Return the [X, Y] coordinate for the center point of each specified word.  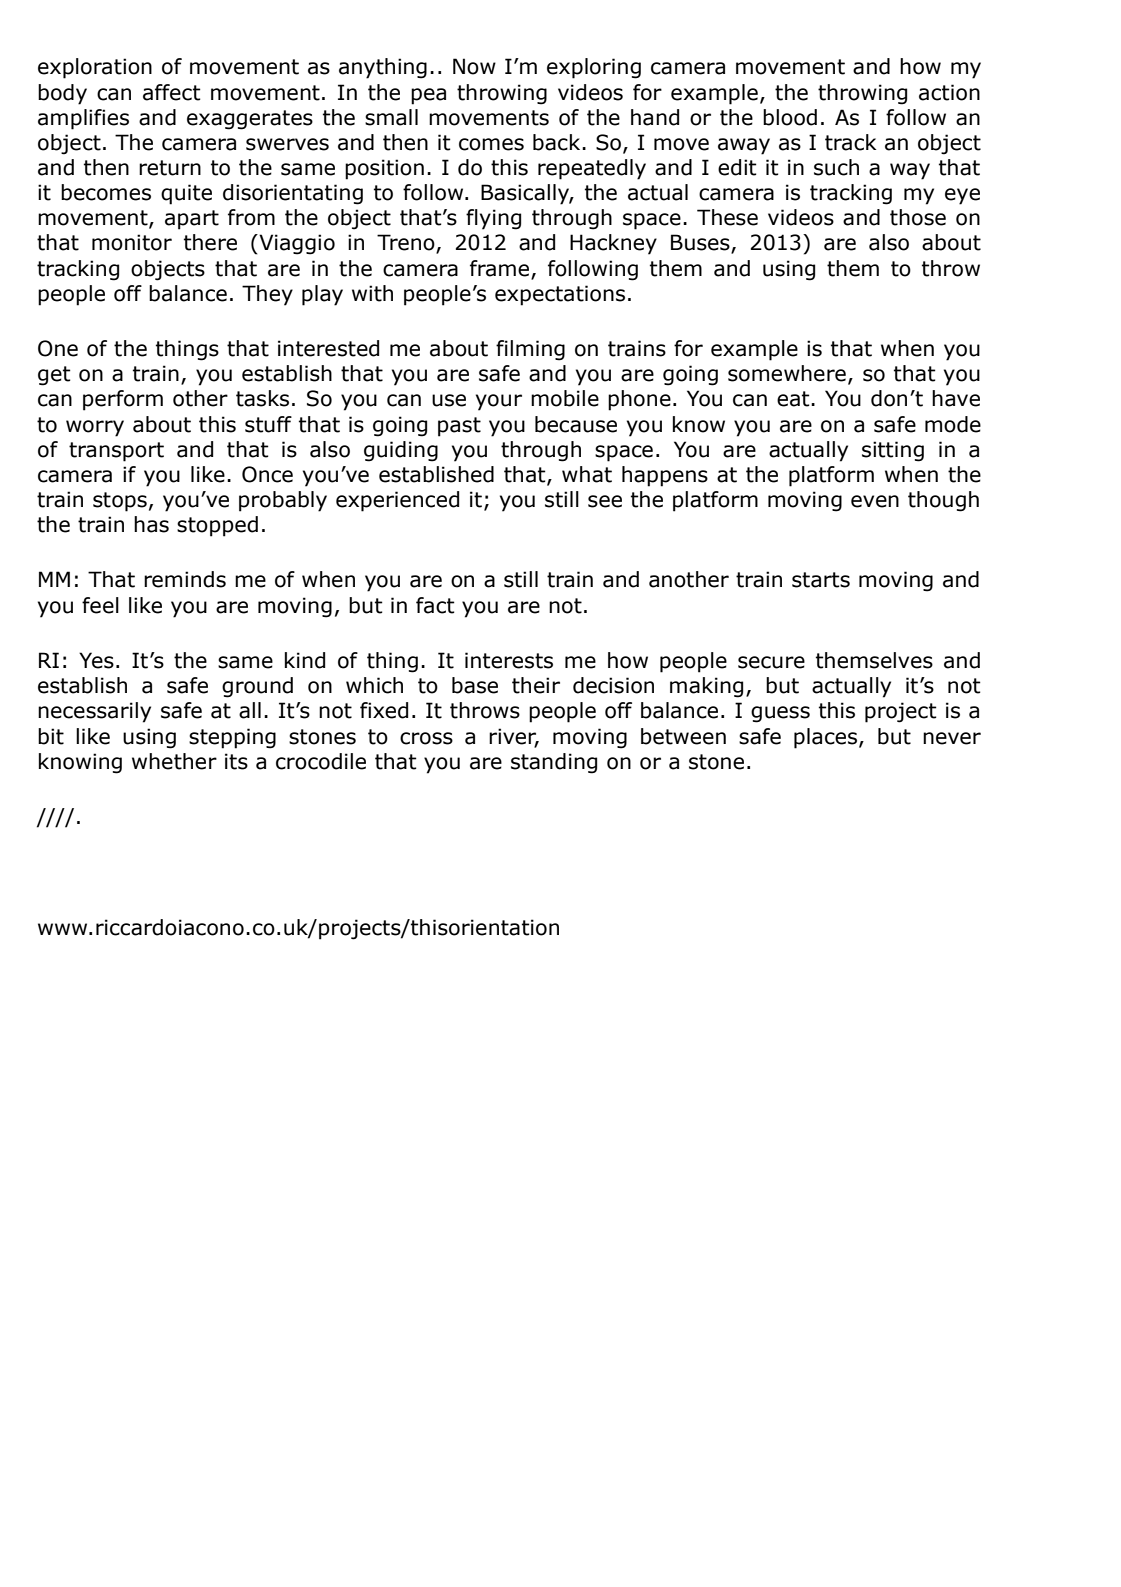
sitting [893, 451]
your [499, 402]
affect [172, 92]
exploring [594, 68]
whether [174, 761]
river [514, 737]
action [949, 92]
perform [123, 400]
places [827, 738]
